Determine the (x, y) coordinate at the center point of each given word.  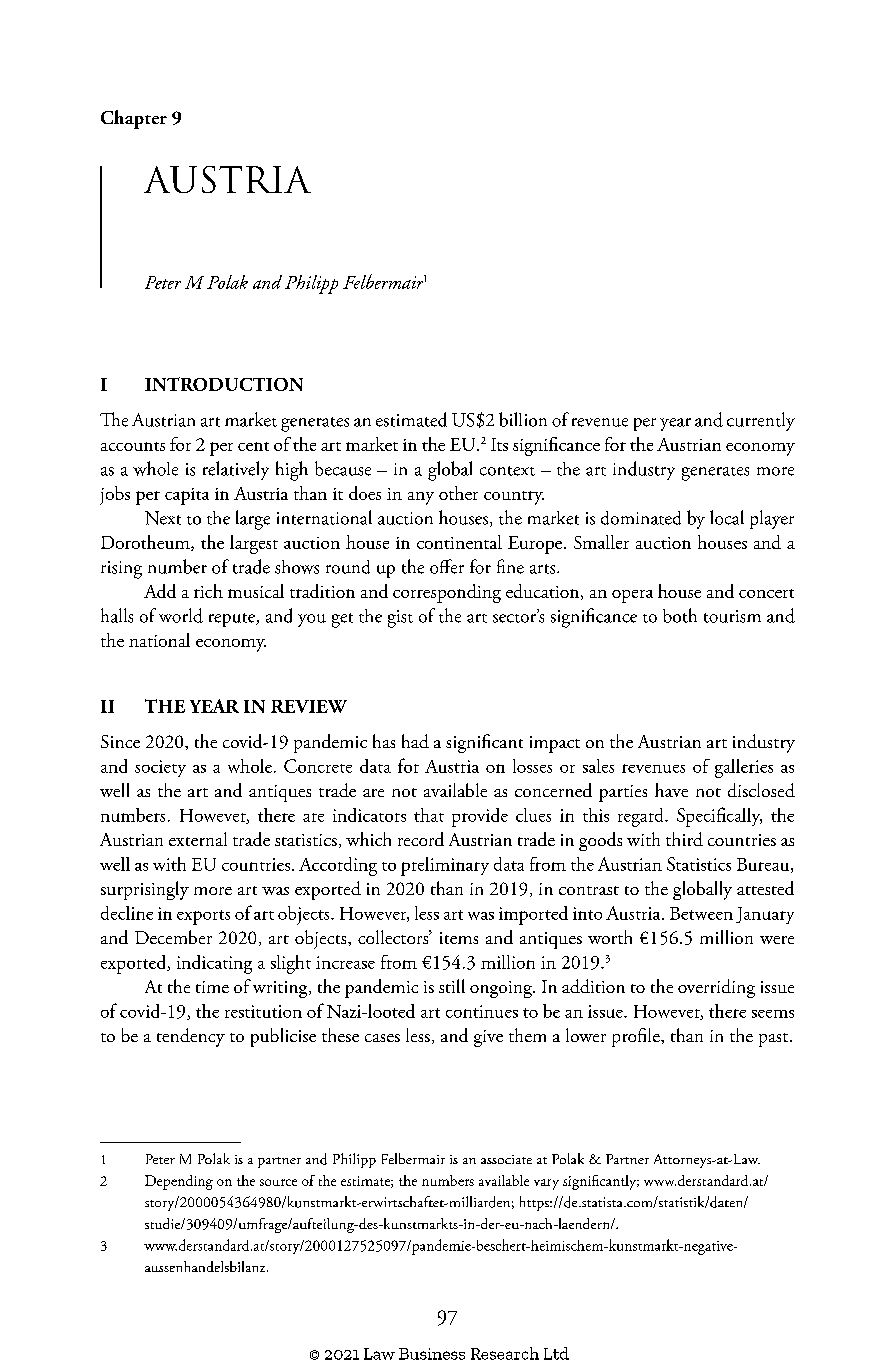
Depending (179, 1182)
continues (482, 1011)
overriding (716, 988)
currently (761, 421)
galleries (744, 768)
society (160, 768)
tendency (191, 1037)
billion (523, 419)
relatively (236, 470)
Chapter (134, 119)
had (415, 741)
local (727, 517)
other (458, 493)
